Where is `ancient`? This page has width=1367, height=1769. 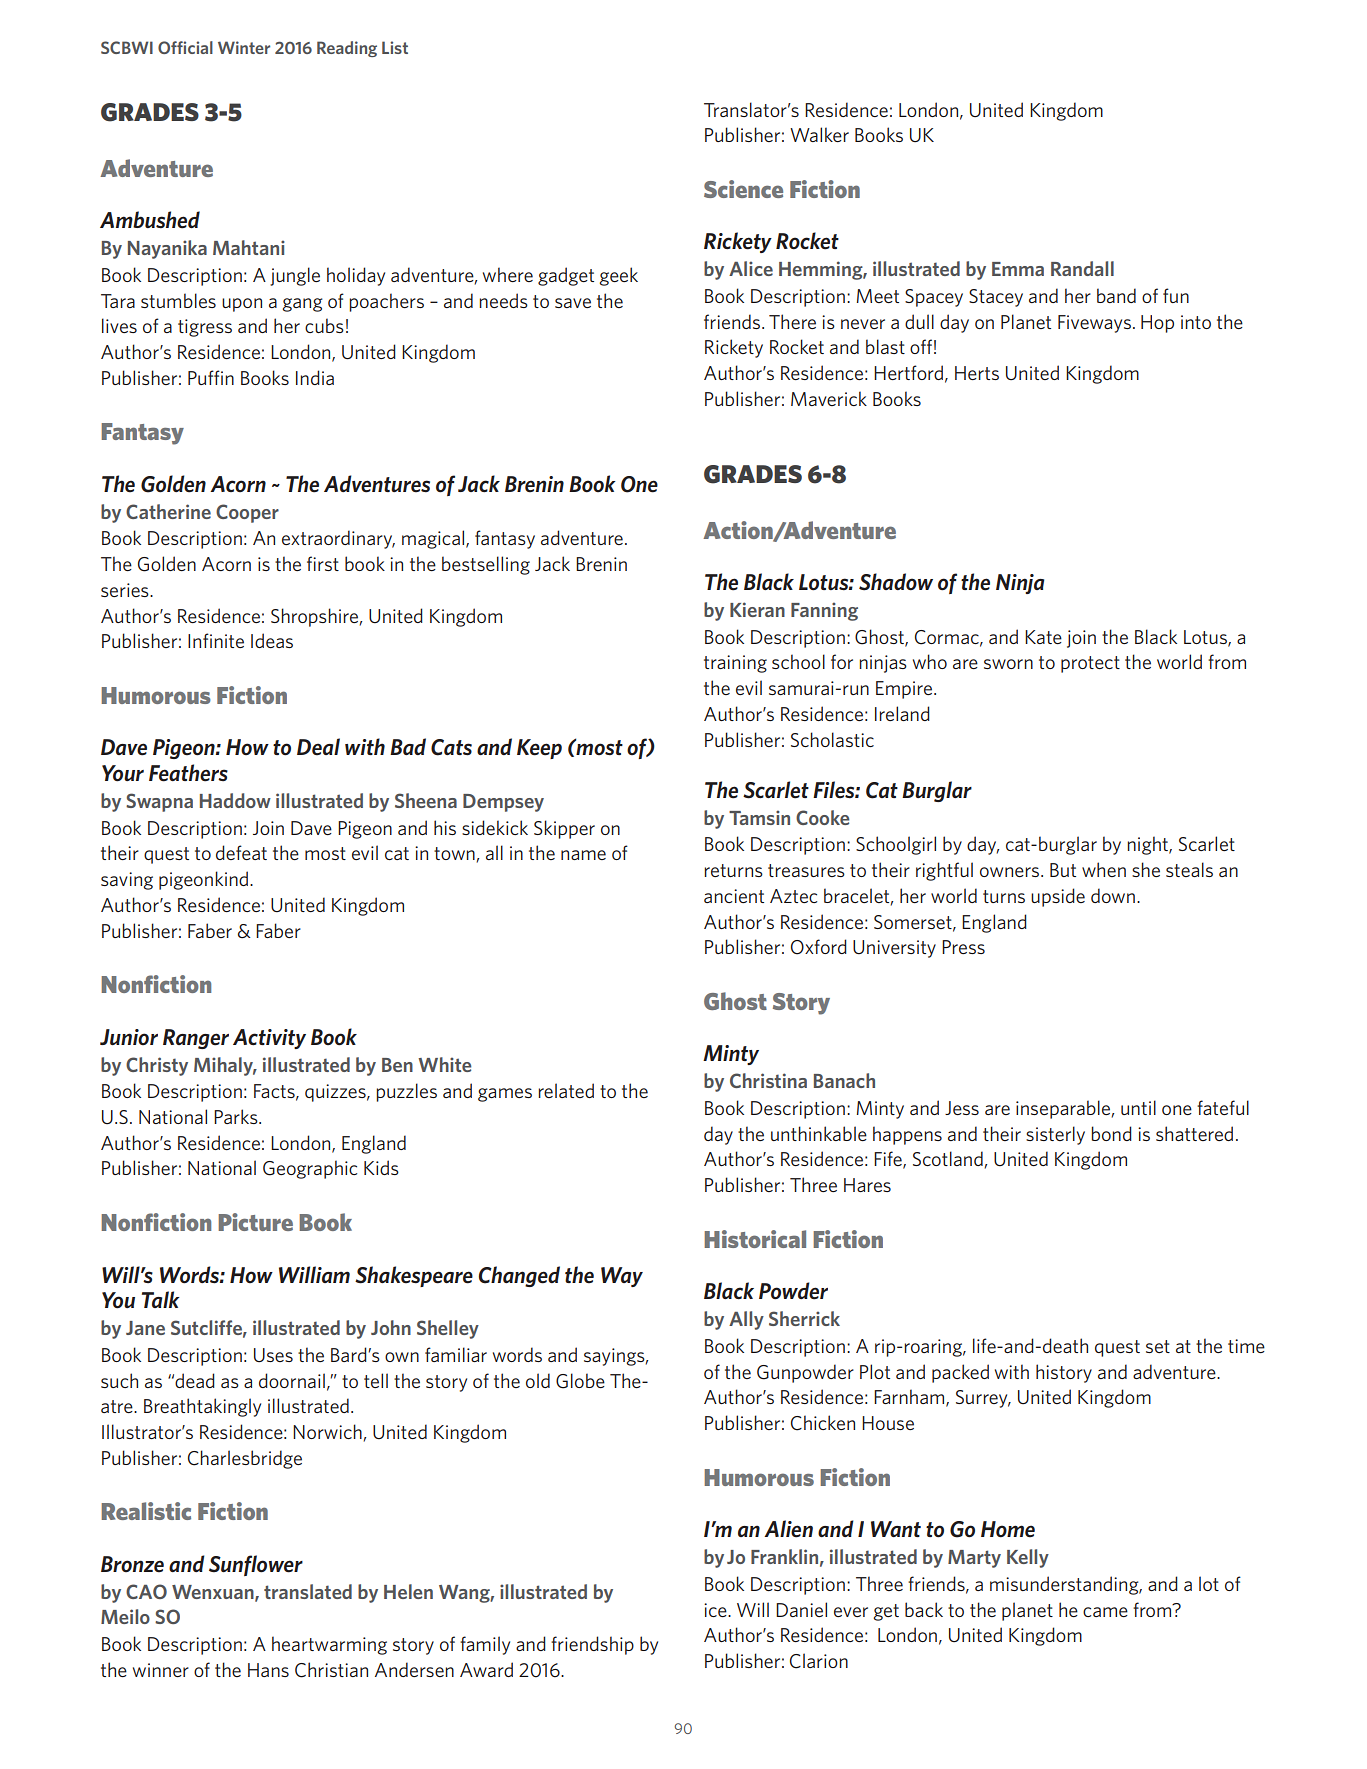
ancient is located at coordinates (734, 896).
